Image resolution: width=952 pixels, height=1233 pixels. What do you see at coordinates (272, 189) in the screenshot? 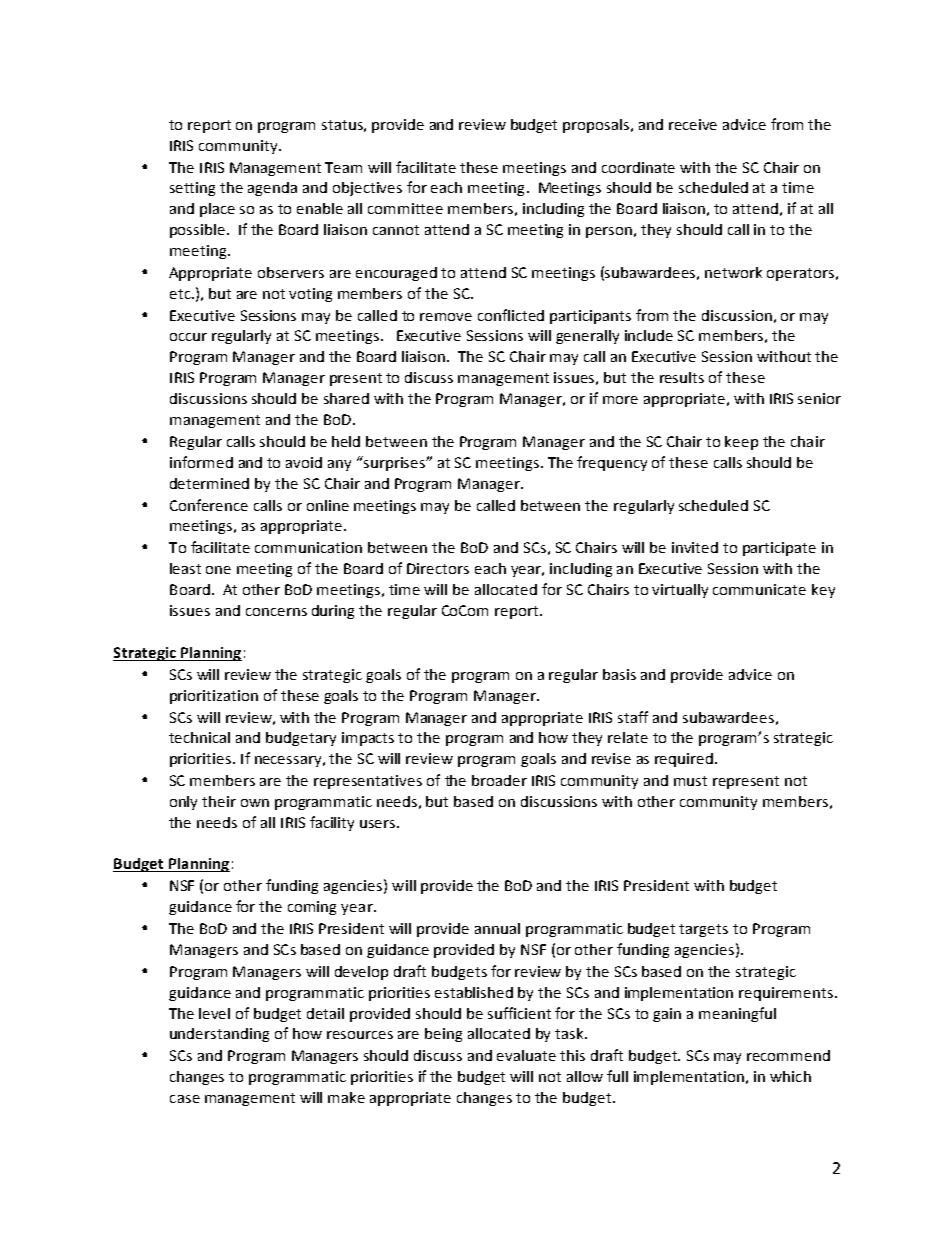
I see `agenda` at bounding box center [272, 189].
